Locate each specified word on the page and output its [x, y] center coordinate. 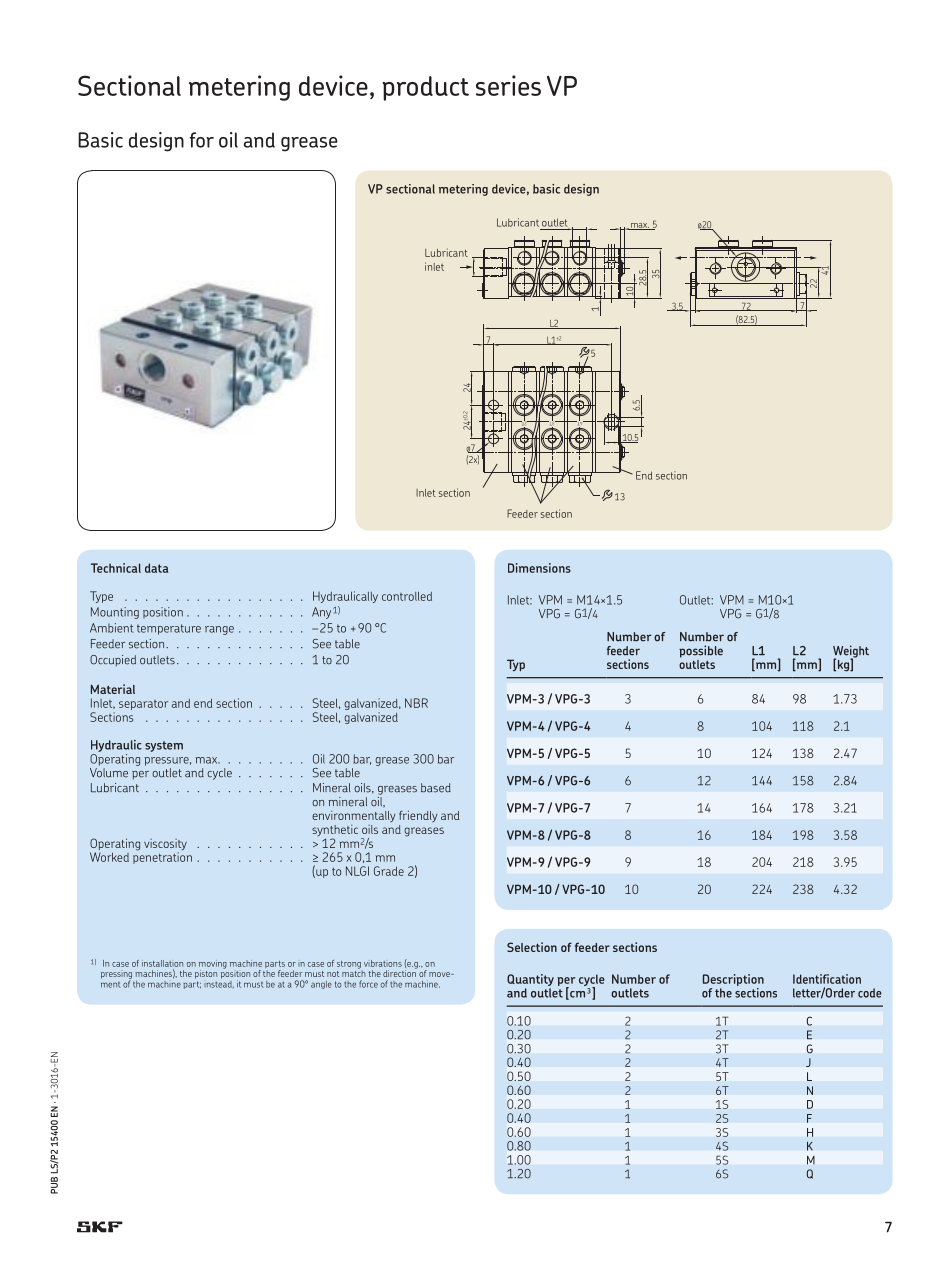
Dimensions [539, 568]
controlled [407, 596]
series [508, 85]
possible [701, 651]
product [425, 88]
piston [206, 974]
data [157, 568]
